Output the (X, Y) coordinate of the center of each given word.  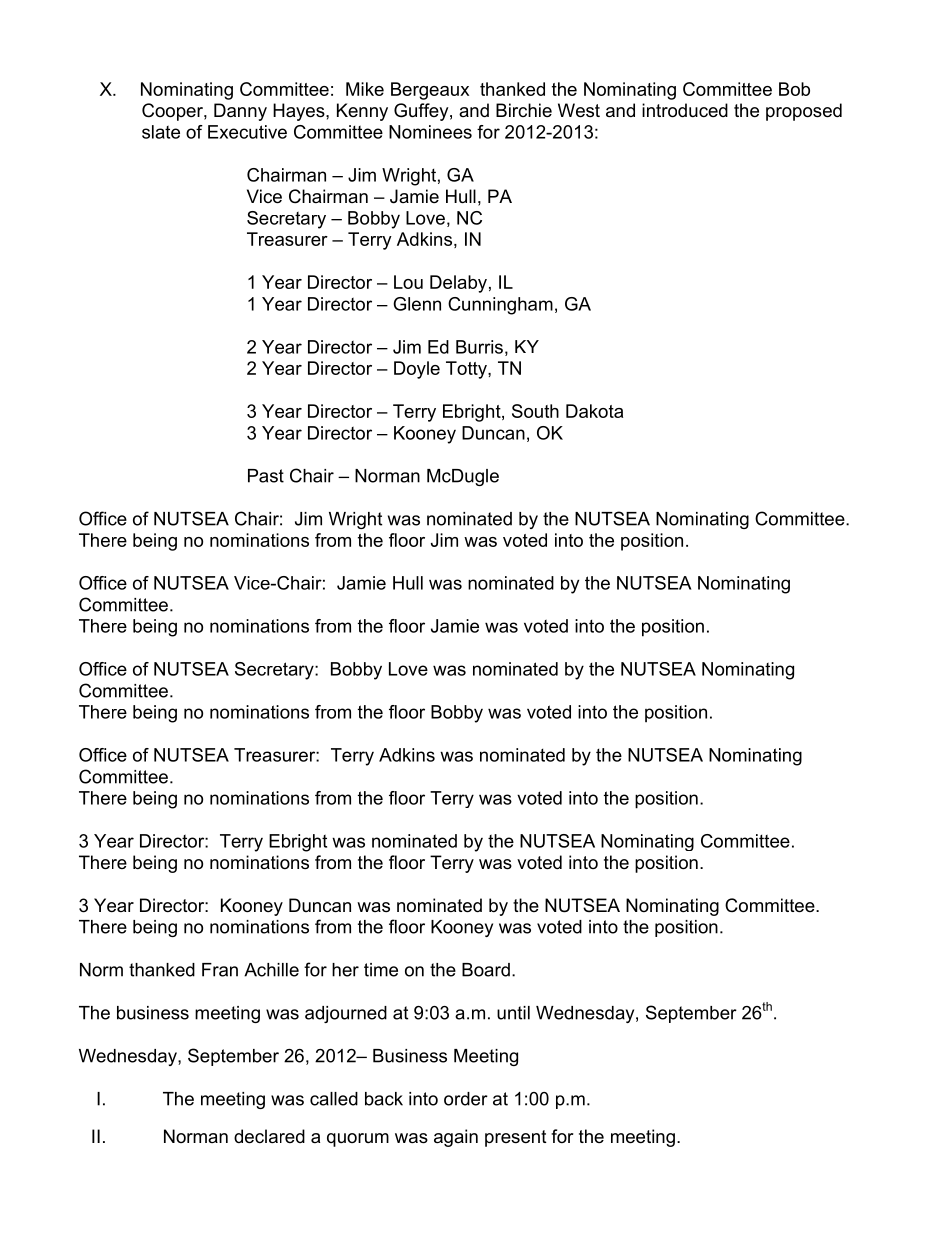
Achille (271, 970)
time (381, 970)
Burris (479, 347)
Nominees (430, 132)
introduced (685, 110)
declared (269, 1136)
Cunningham (500, 306)
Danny (240, 112)
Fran (220, 970)
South (535, 411)
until (513, 1013)
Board (486, 970)
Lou (408, 282)
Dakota (594, 411)
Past (266, 476)
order (466, 1099)
